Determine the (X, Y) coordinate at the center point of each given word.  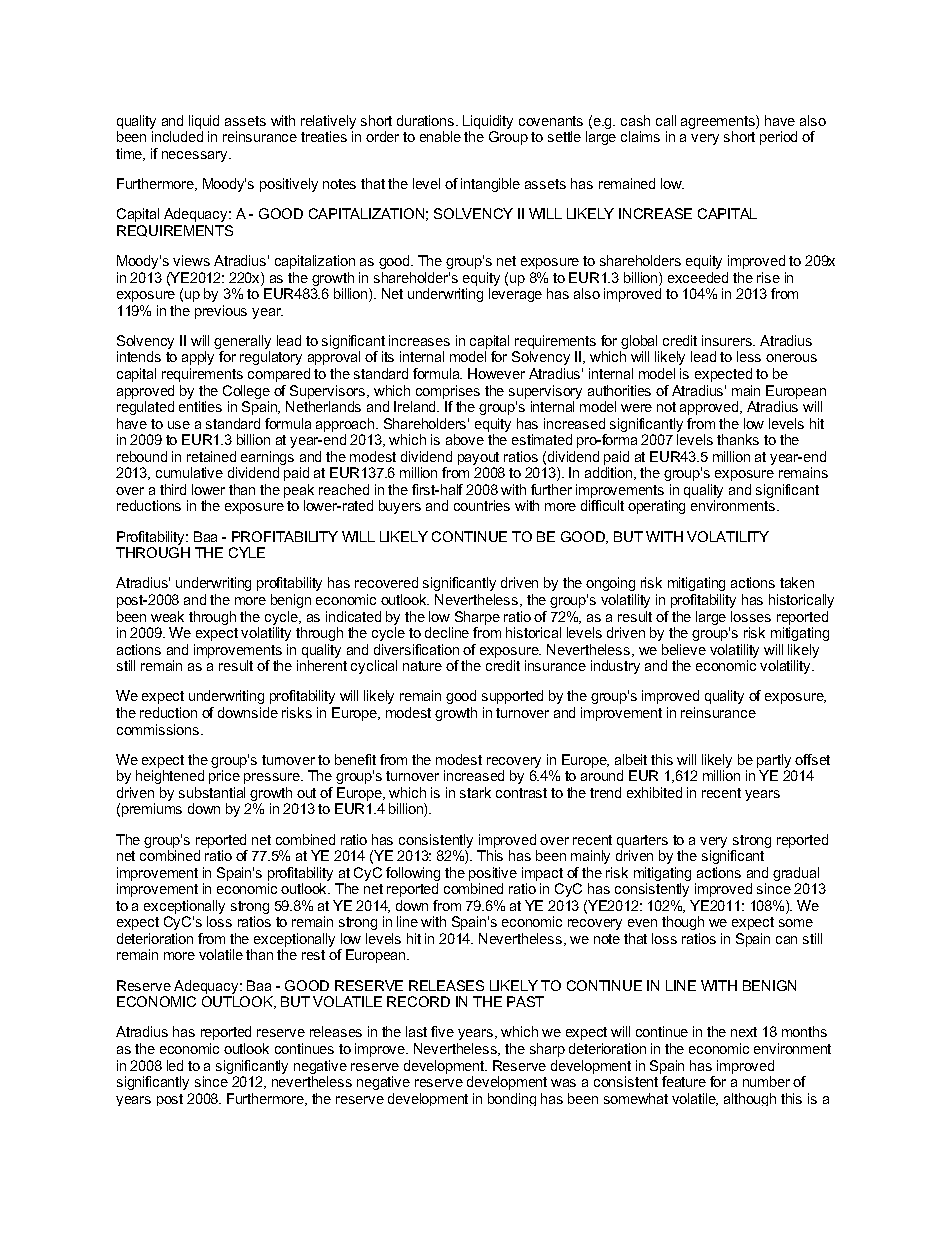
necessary (196, 156)
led (175, 1065)
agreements (719, 122)
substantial (212, 792)
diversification (416, 649)
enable (440, 136)
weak (167, 616)
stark (475, 792)
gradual (796, 874)
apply (198, 358)
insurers (728, 340)
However (496, 373)
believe (684, 649)
